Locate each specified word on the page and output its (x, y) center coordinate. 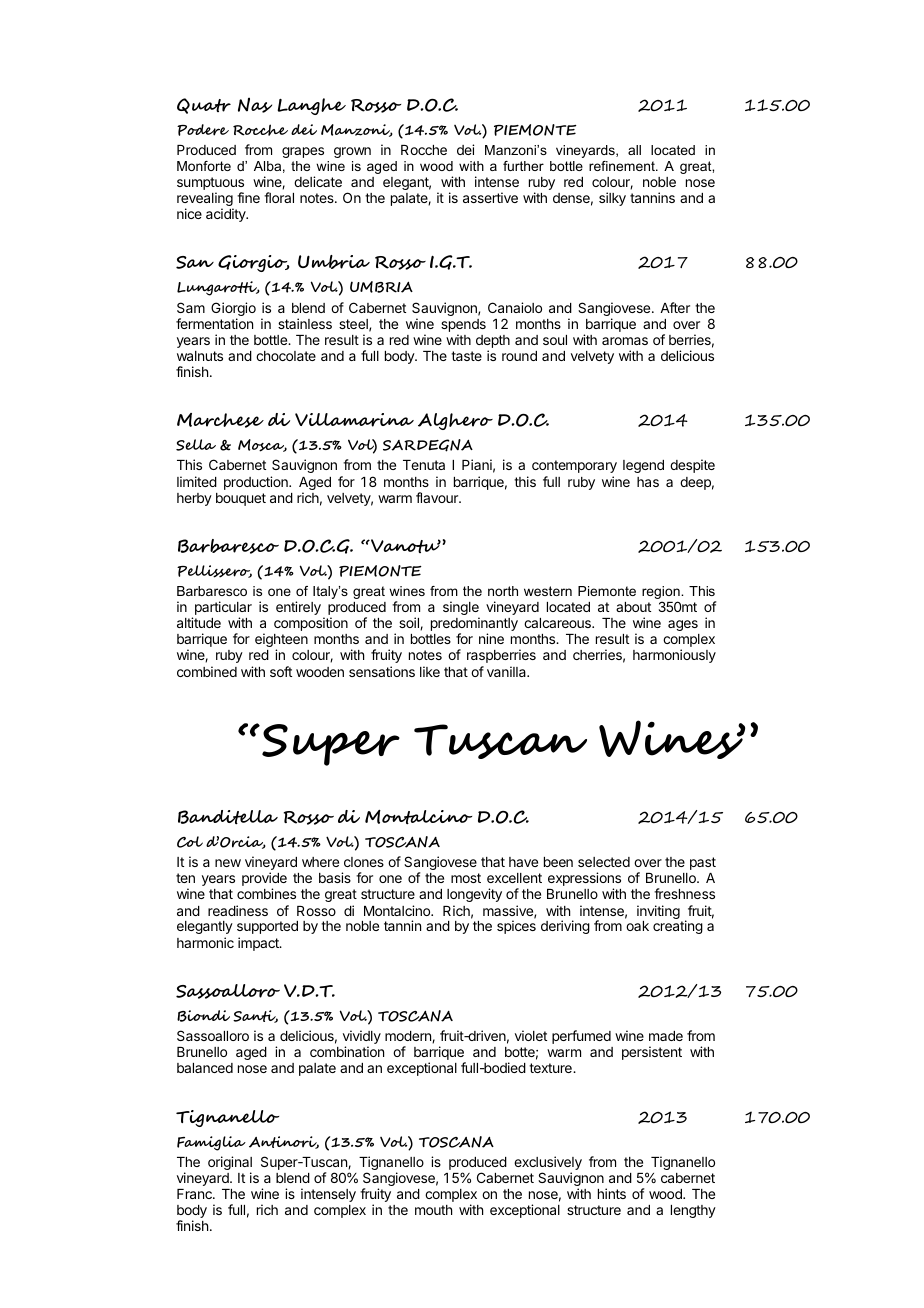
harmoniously (674, 656)
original (230, 1164)
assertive (490, 197)
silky (612, 199)
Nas (255, 105)
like (430, 671)
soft (281, 671)
